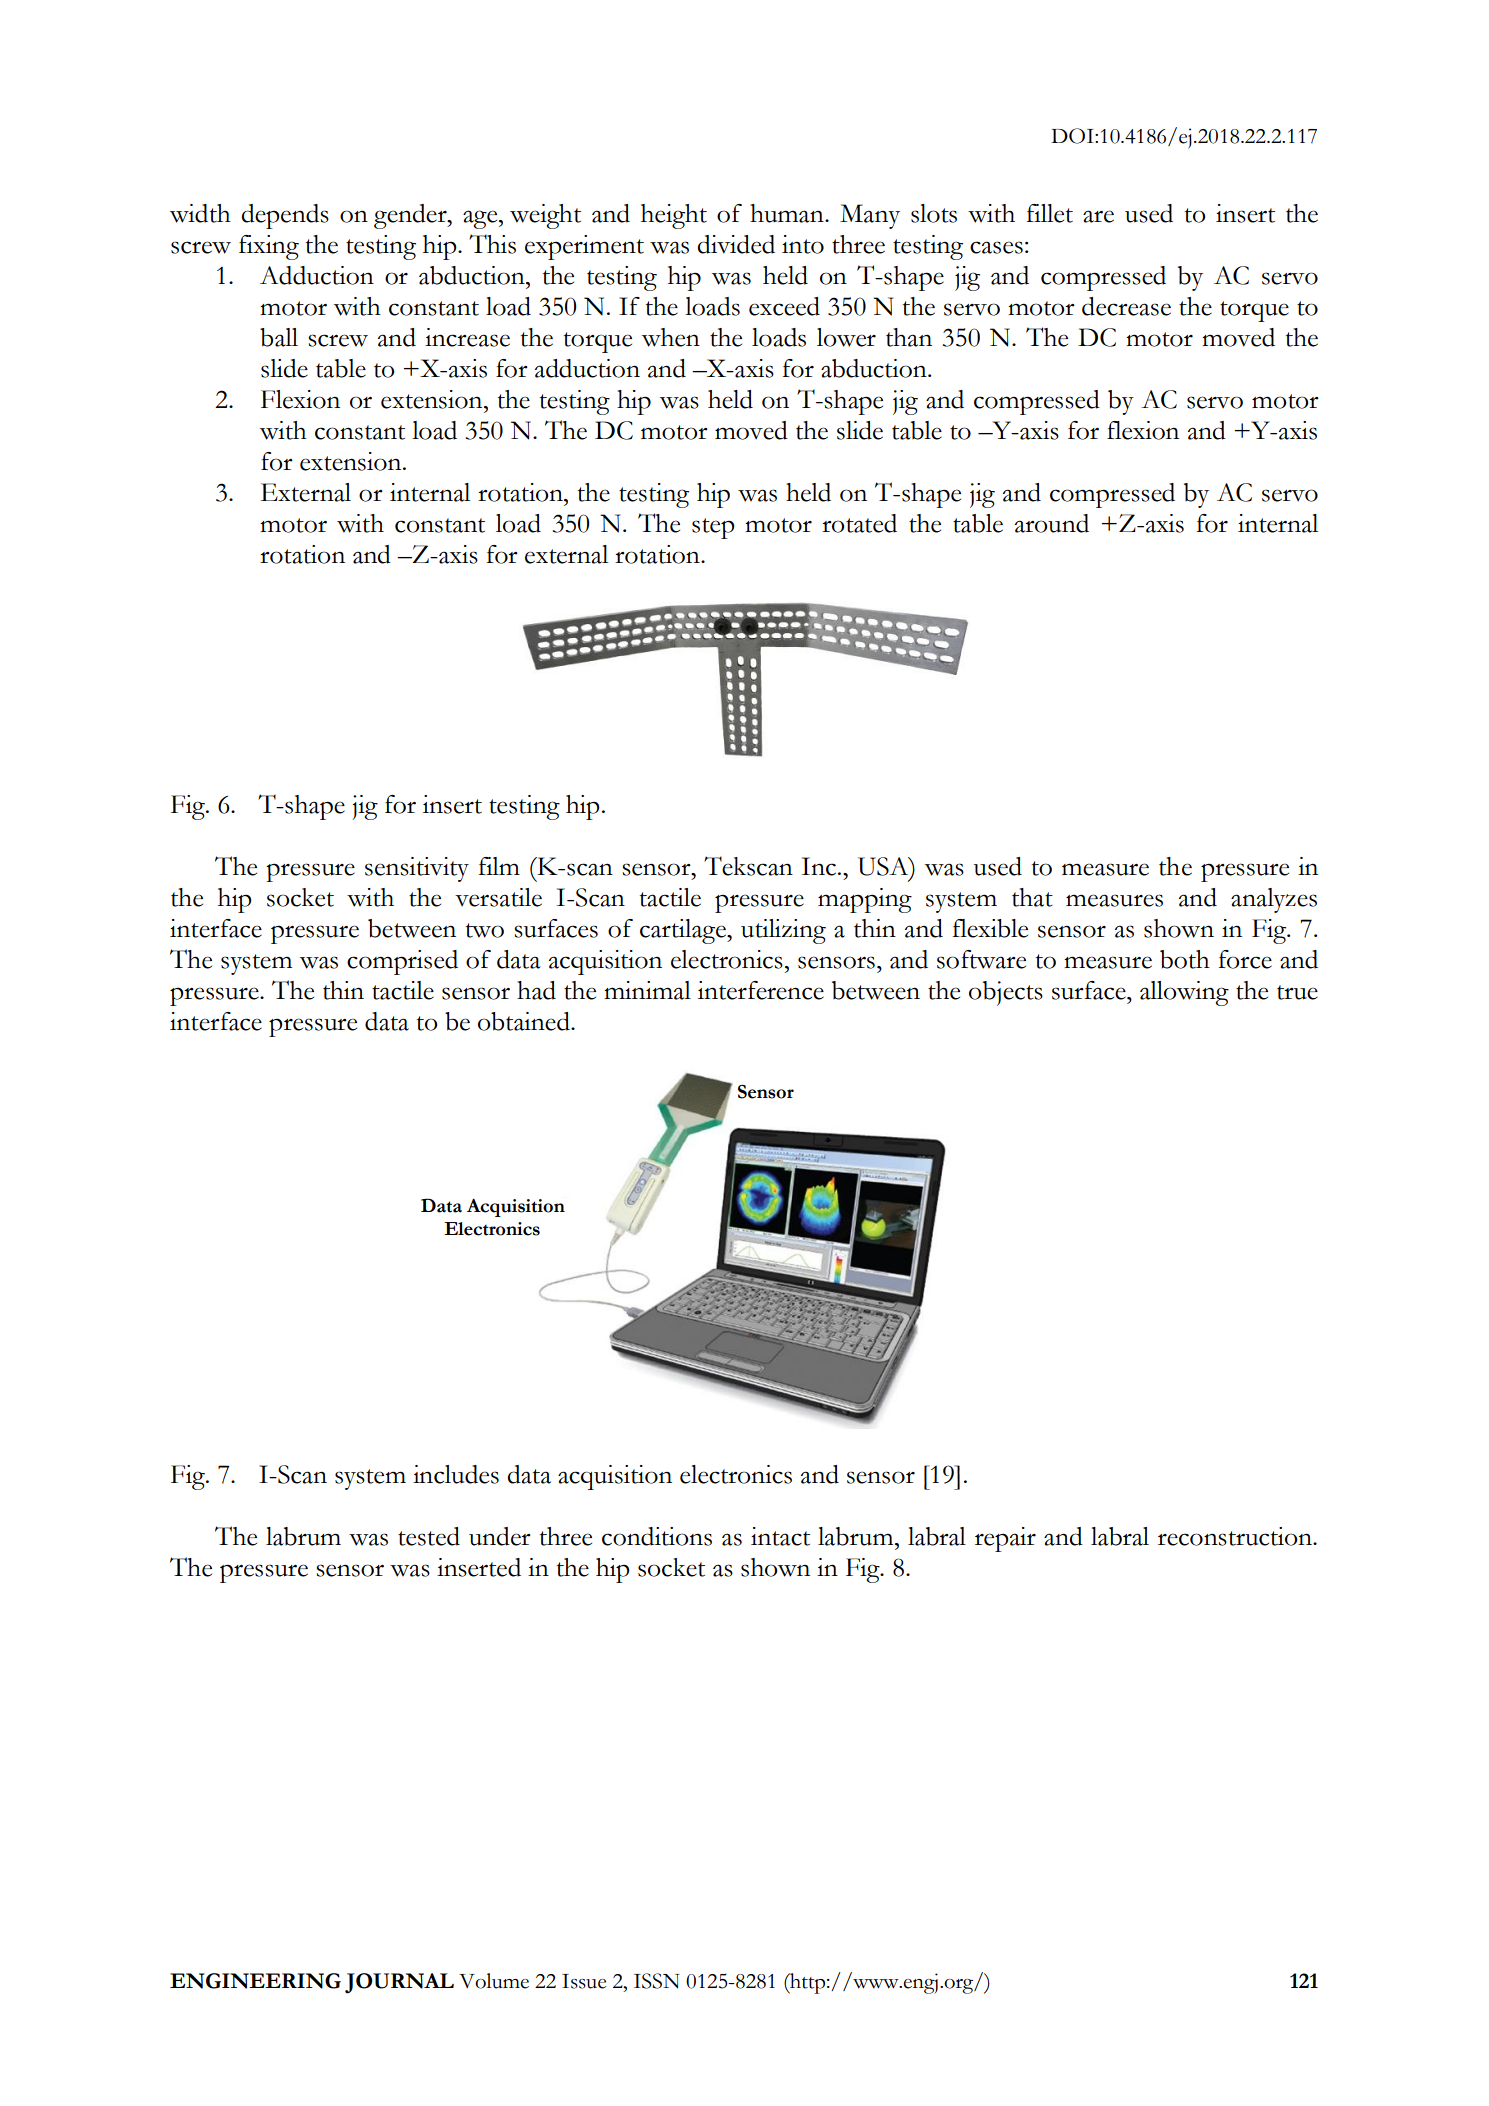 This screenshot has height=2106, width=1489. What do you see at coordinates (279, 337) in the screenshot?
I see `ball` at bounding box center [279, 337].
